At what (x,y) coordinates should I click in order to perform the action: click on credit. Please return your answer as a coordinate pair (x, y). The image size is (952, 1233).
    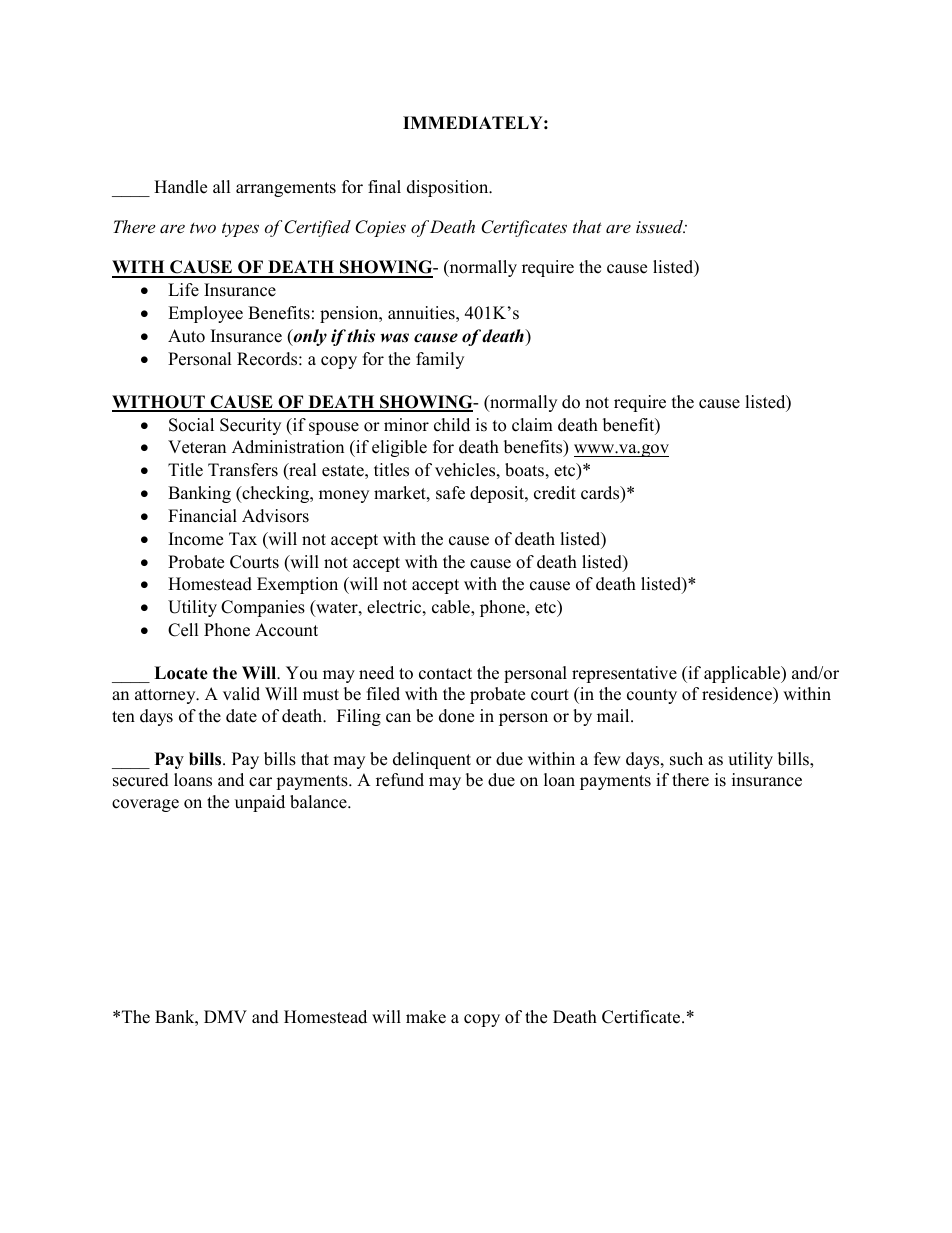
    Looking at the image, I should click on (555, 493).
